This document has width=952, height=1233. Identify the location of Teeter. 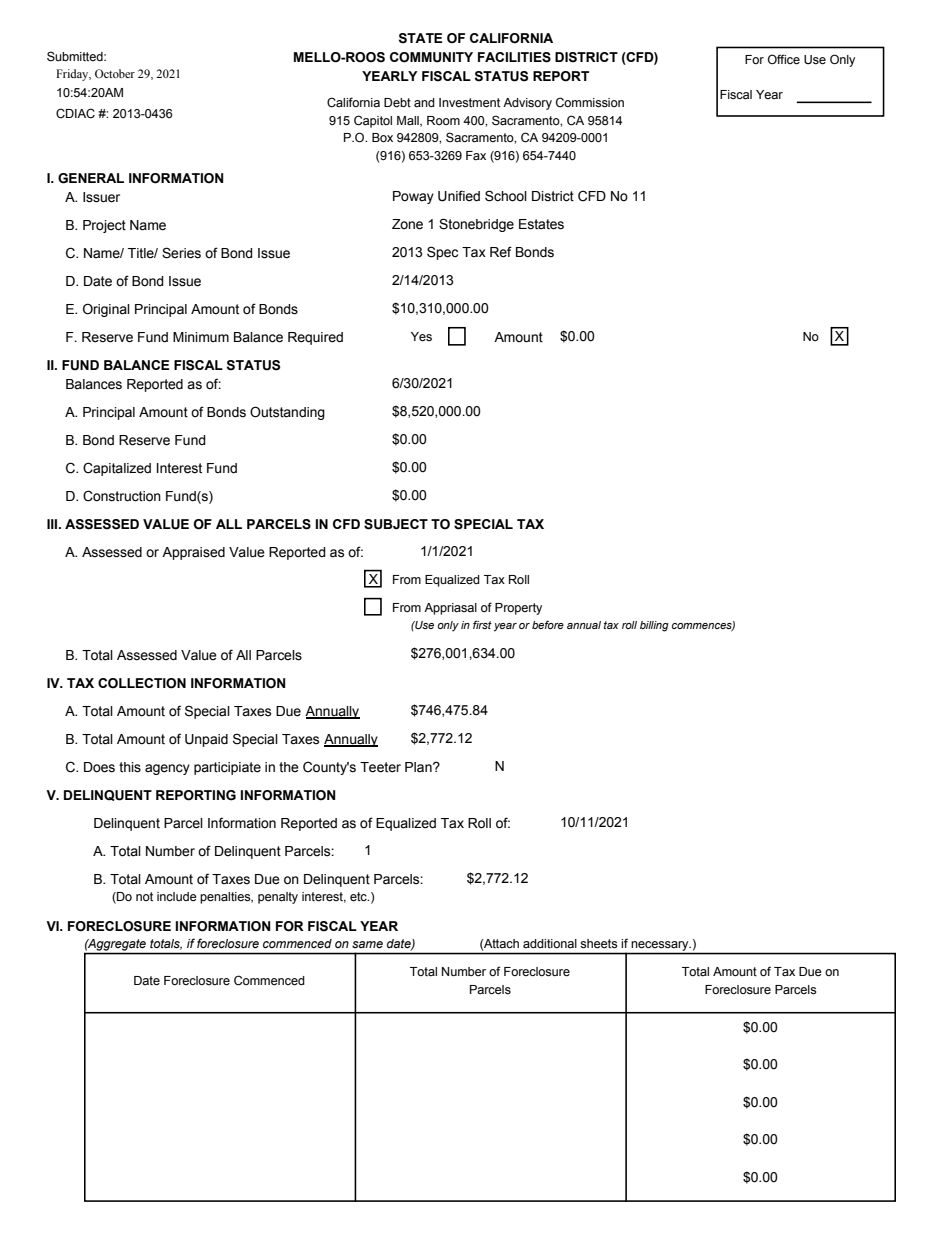
(380, 767).
